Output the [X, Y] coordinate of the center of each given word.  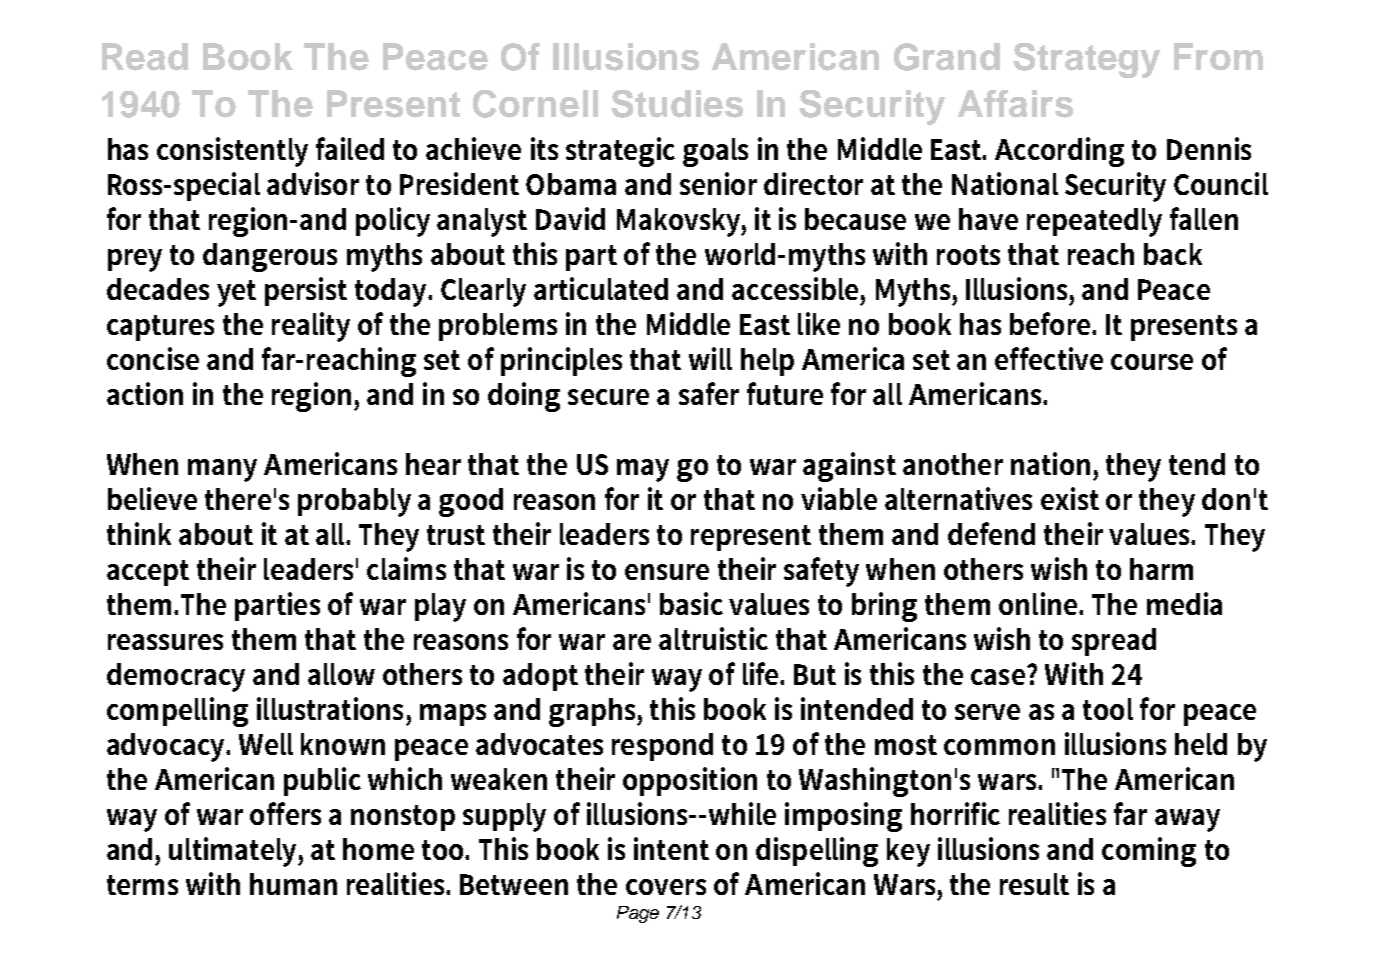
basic [691, 603]
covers [666, 887]
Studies [677, 104]
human [293, 884]
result [1034, 884]
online [1039, 603]
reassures [165, 642]
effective [1049, 358]
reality [311, 327]
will [710, 358]
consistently [232, 152]
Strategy [1086, 60]
